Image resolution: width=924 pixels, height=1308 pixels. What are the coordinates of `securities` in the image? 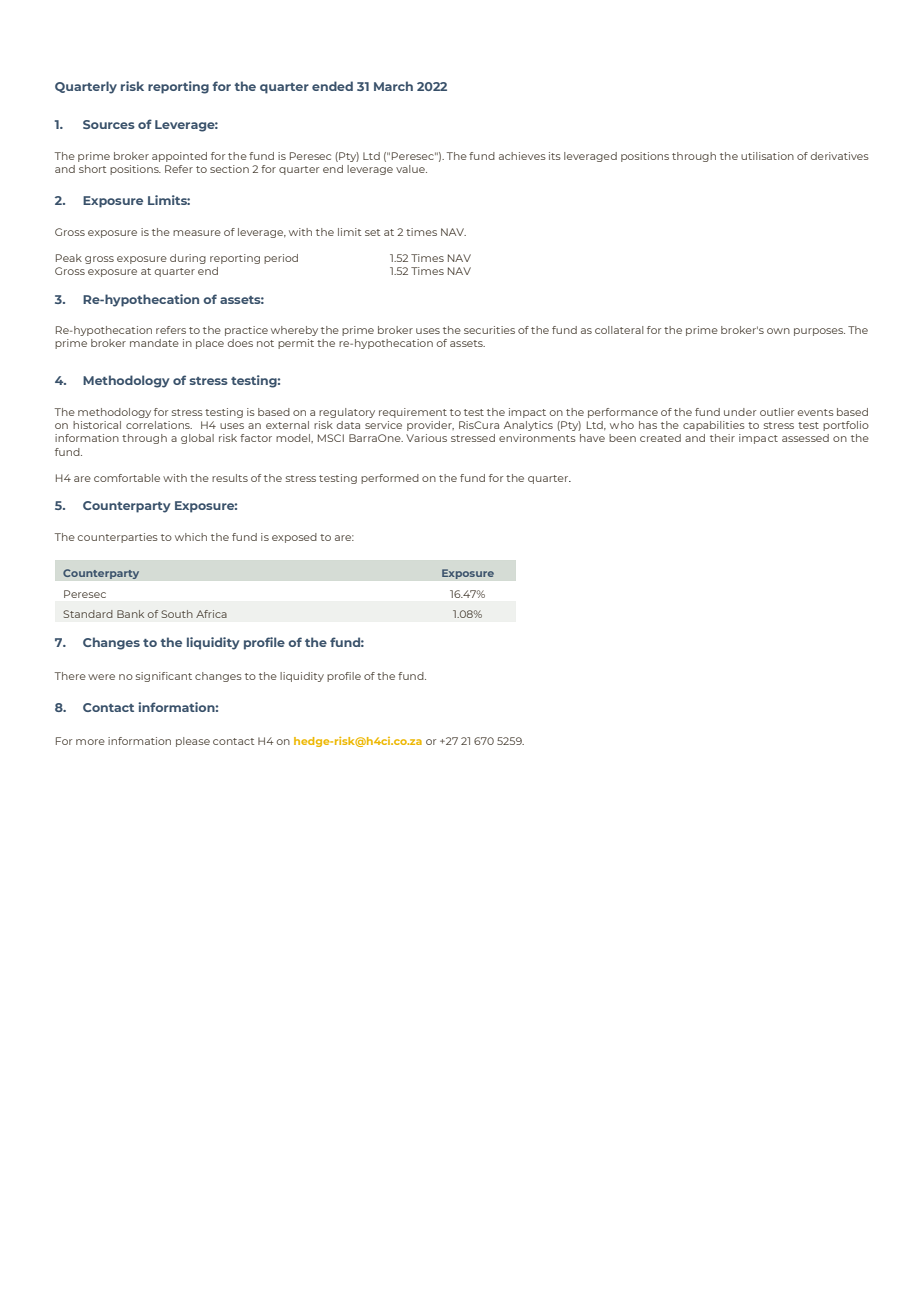 It's located at (489, 330).
